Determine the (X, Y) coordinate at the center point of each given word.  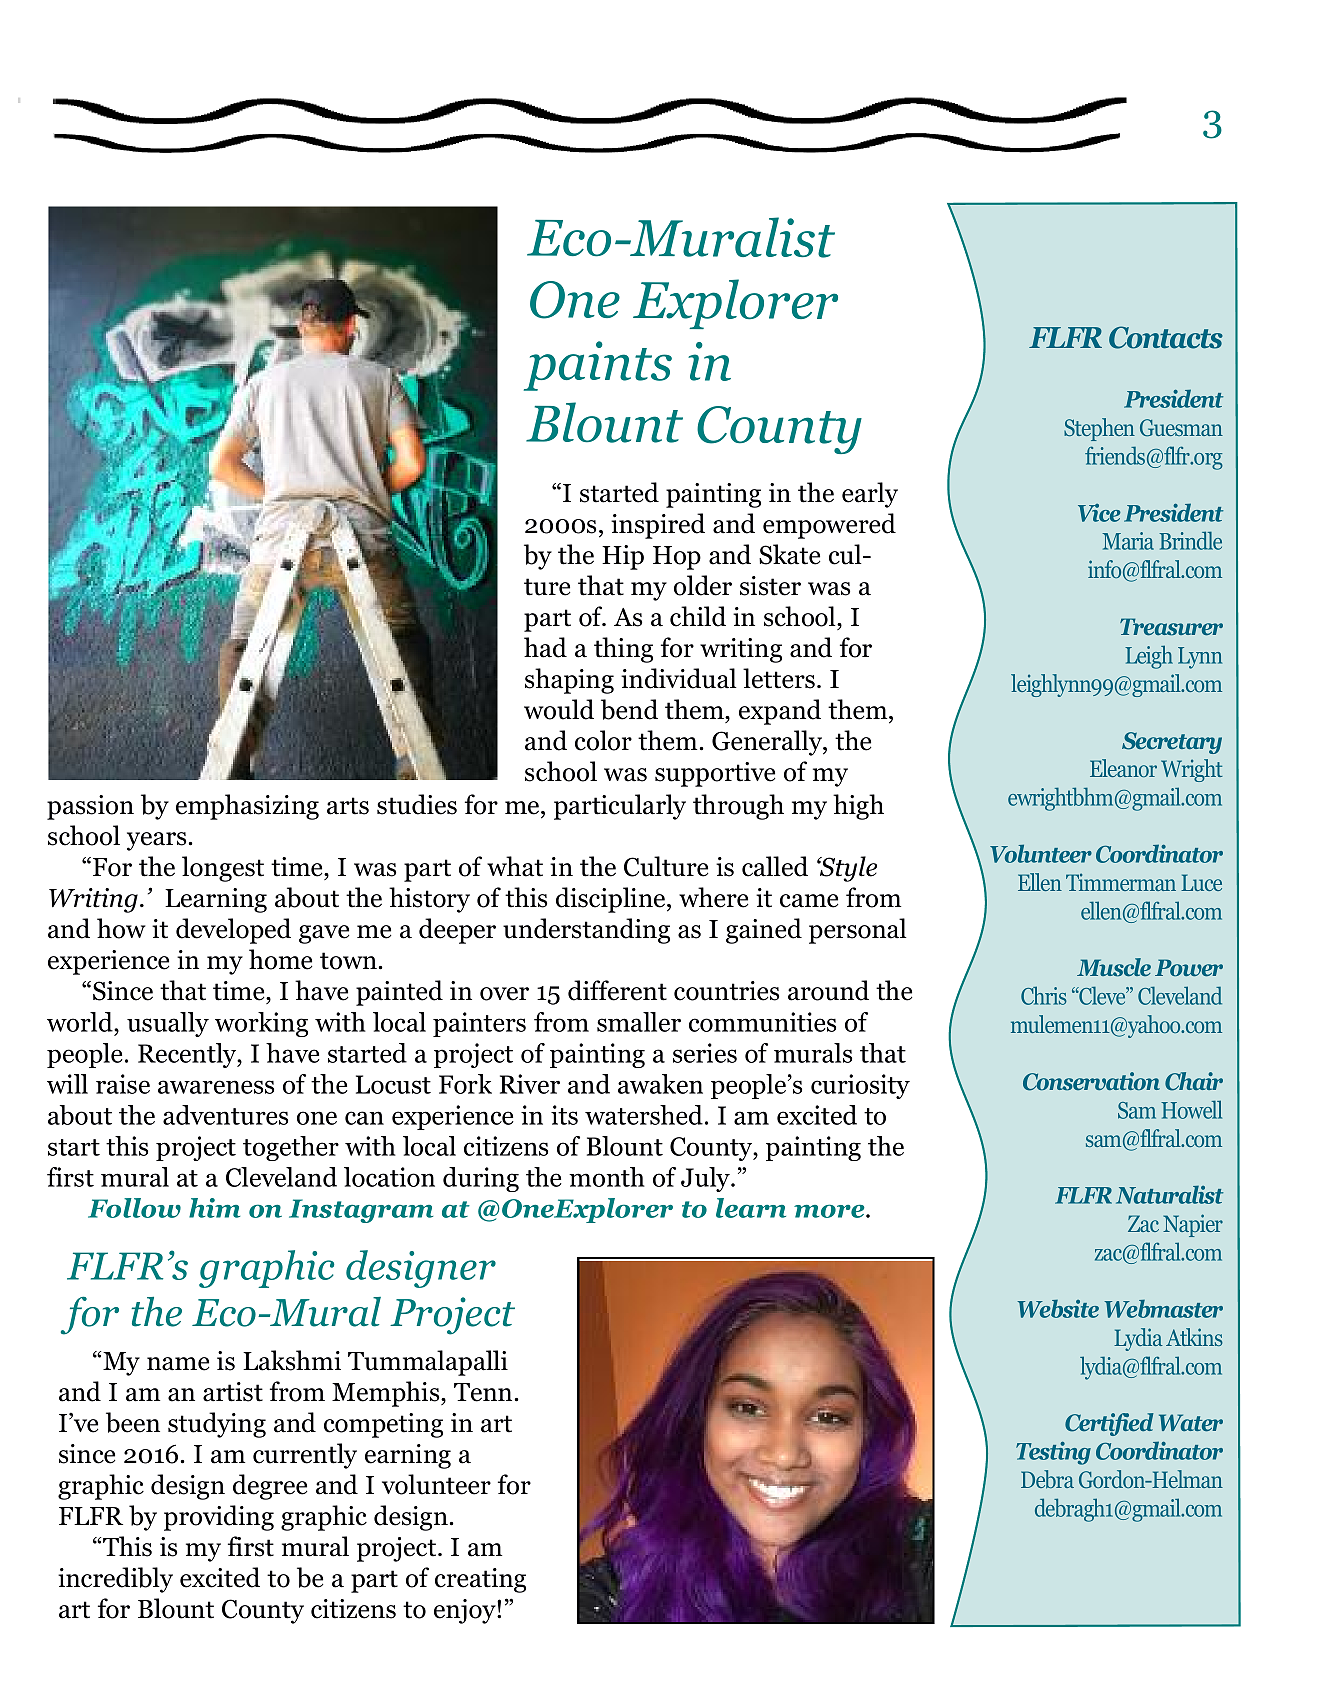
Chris (1044, 995)
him (214, 1208)
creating (480, 1580)
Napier (1193, 1225)
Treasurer (1171, 627)
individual (679, 678)
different (617, 990)
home (280, 959)
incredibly (115, 1580)
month (607, 1177)
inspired (658, 526)
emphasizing (247, 807)
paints (598, 366)
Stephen (1099, 429)
